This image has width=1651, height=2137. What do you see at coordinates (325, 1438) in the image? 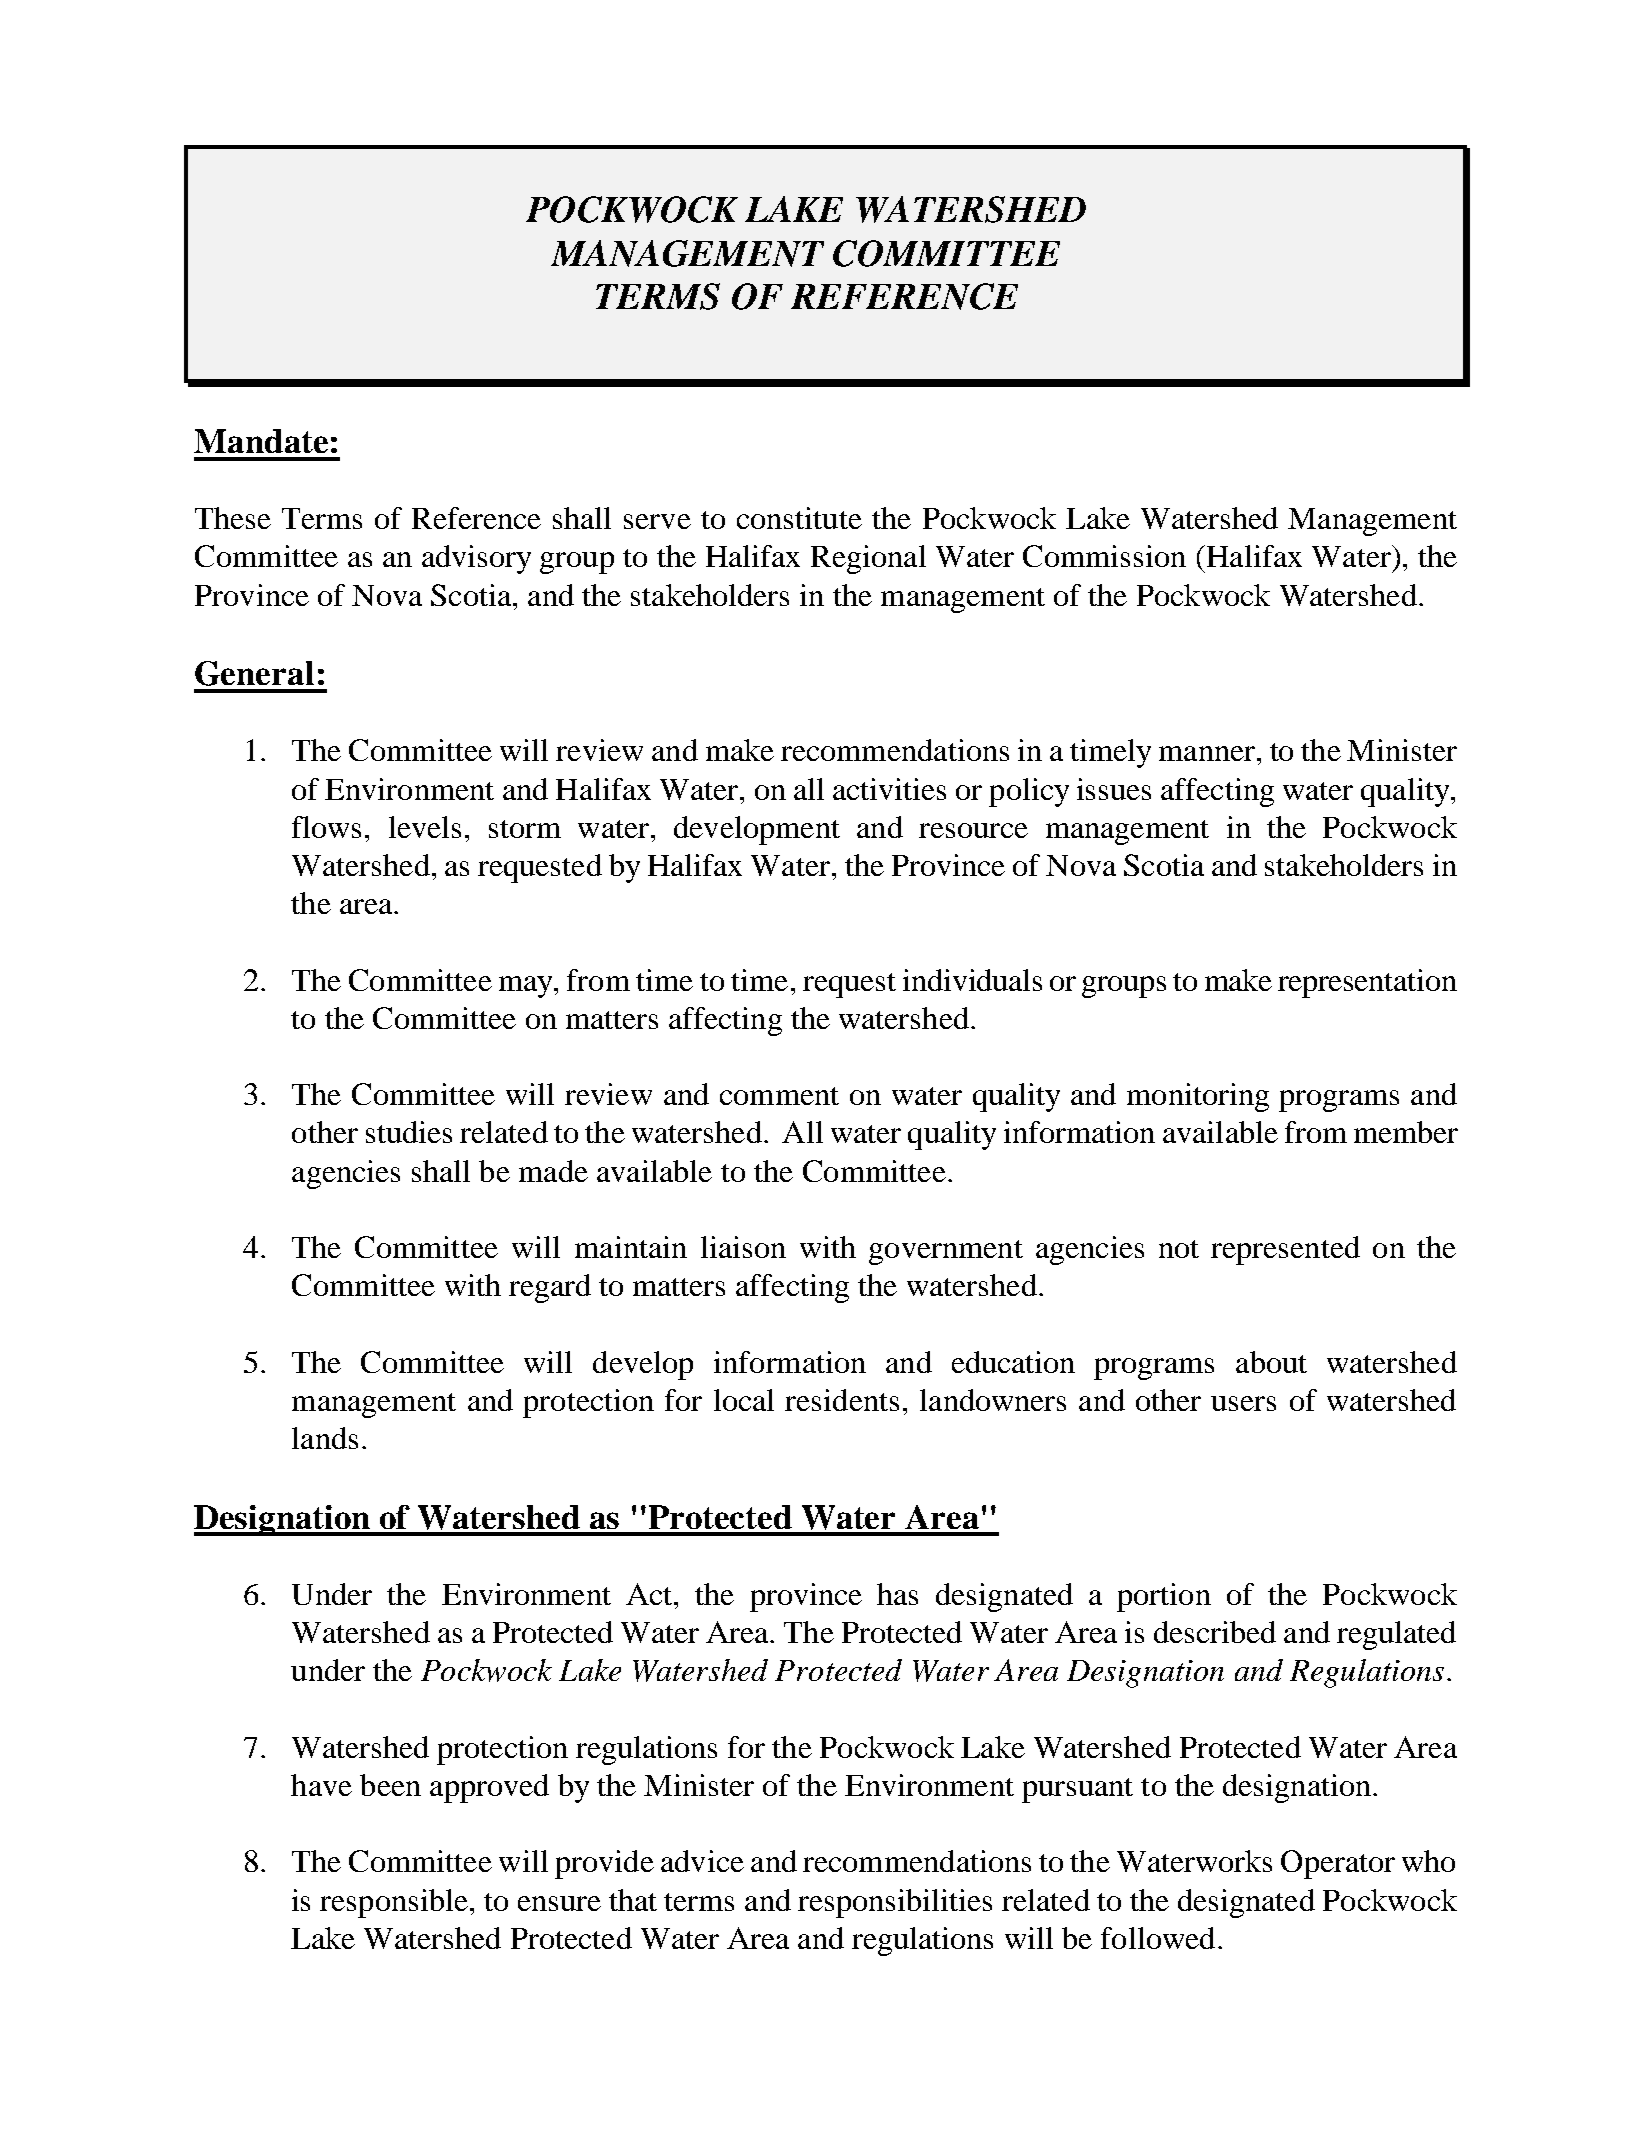
I see `lands` at bounding box center [325, 1438].
